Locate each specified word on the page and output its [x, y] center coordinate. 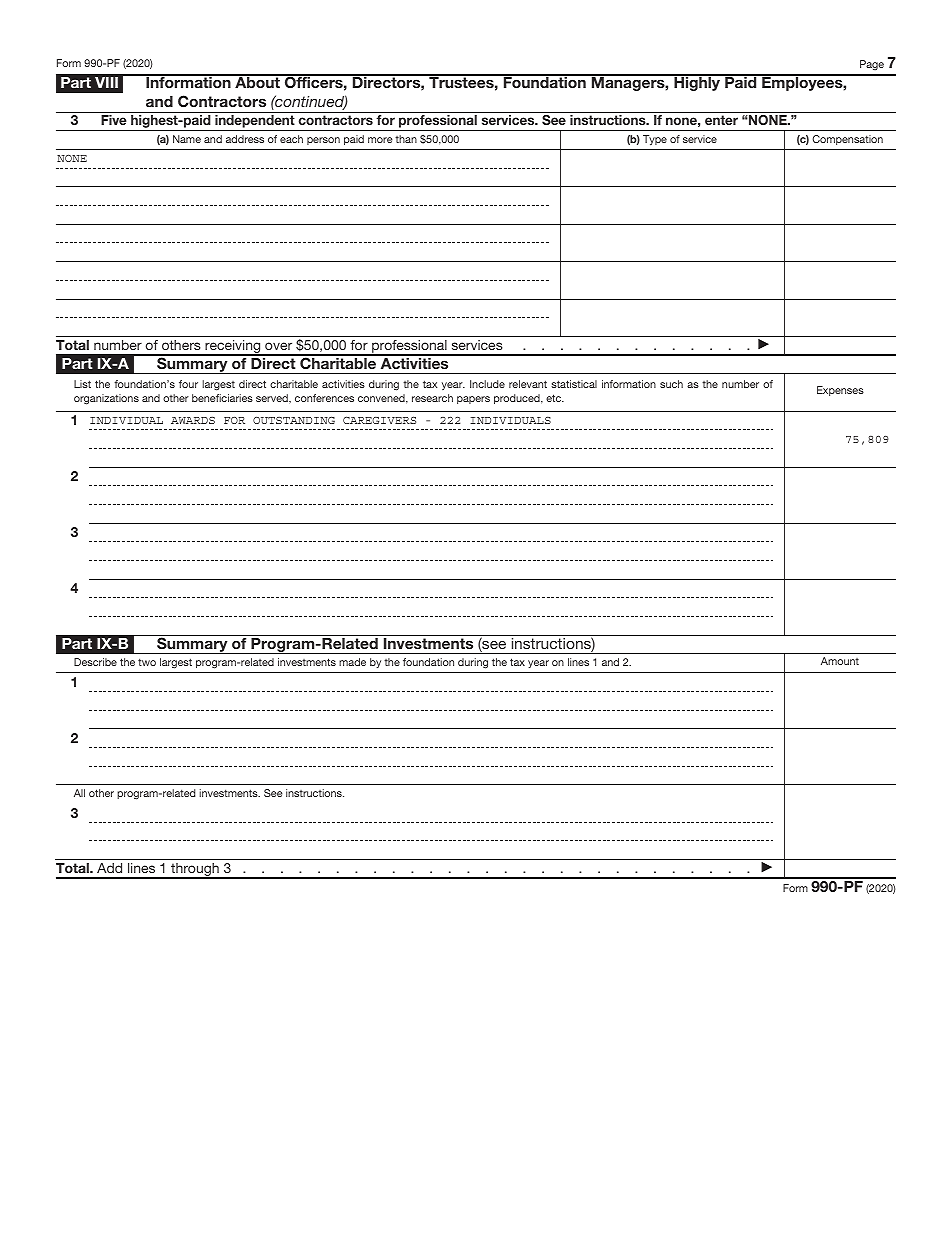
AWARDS [193, 420]
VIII [106, 82]
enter [721, 120]
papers [473, 400]
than [406, 139]
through [195, 871]
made [352, 662]
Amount [840, 661]
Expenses [840, 391]
